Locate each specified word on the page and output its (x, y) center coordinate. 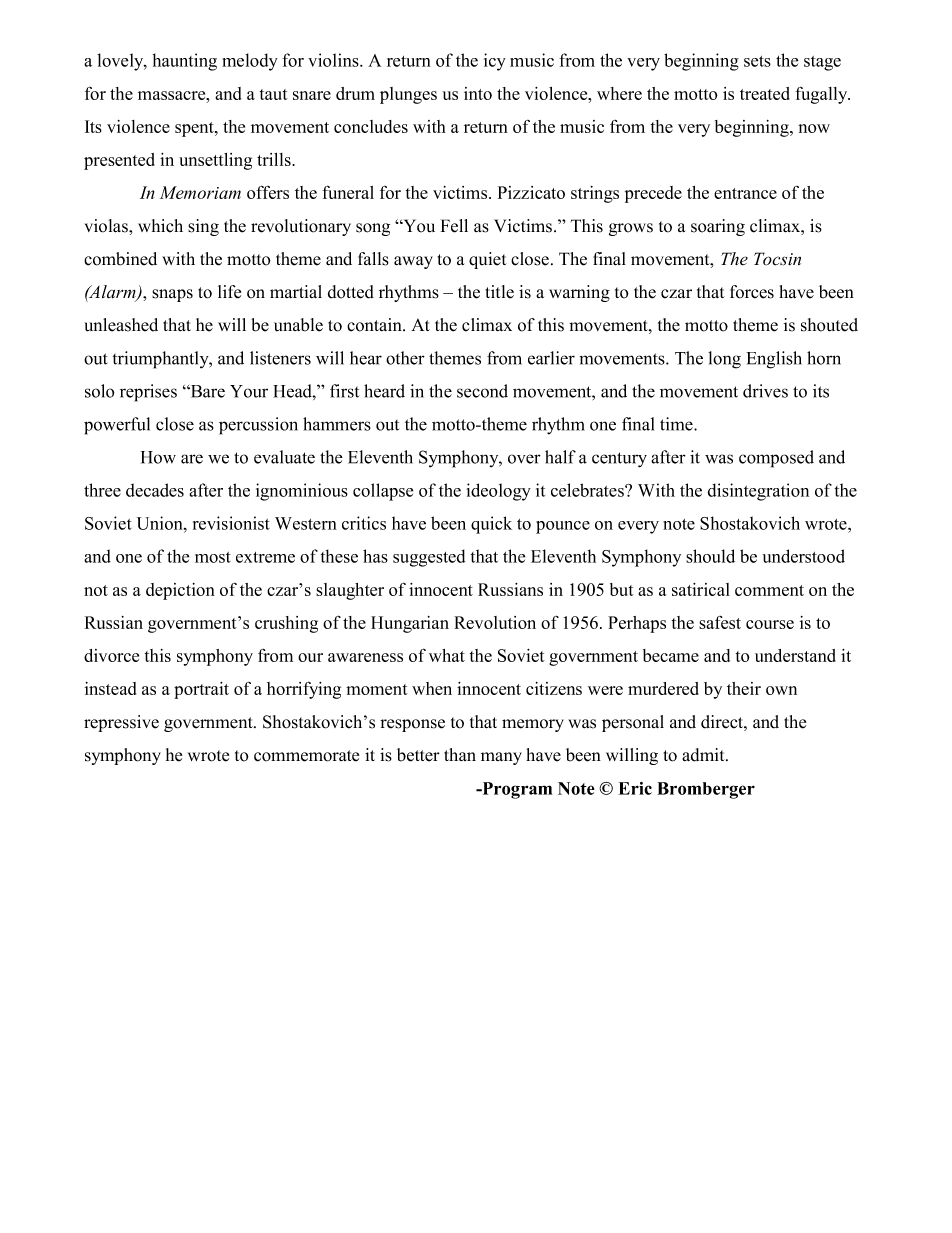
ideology (499, 492)
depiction (180, 591)
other (405, 358)
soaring (718, 227)
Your (249, 391)
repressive (121, 723)
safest (720, 622)
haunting (185, 62)
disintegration (758, 492)
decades (155, 490)
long (724, 360)
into (478, 93)
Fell (454, 226)
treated (765, 93)
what (447, 655)
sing (203, 227)
